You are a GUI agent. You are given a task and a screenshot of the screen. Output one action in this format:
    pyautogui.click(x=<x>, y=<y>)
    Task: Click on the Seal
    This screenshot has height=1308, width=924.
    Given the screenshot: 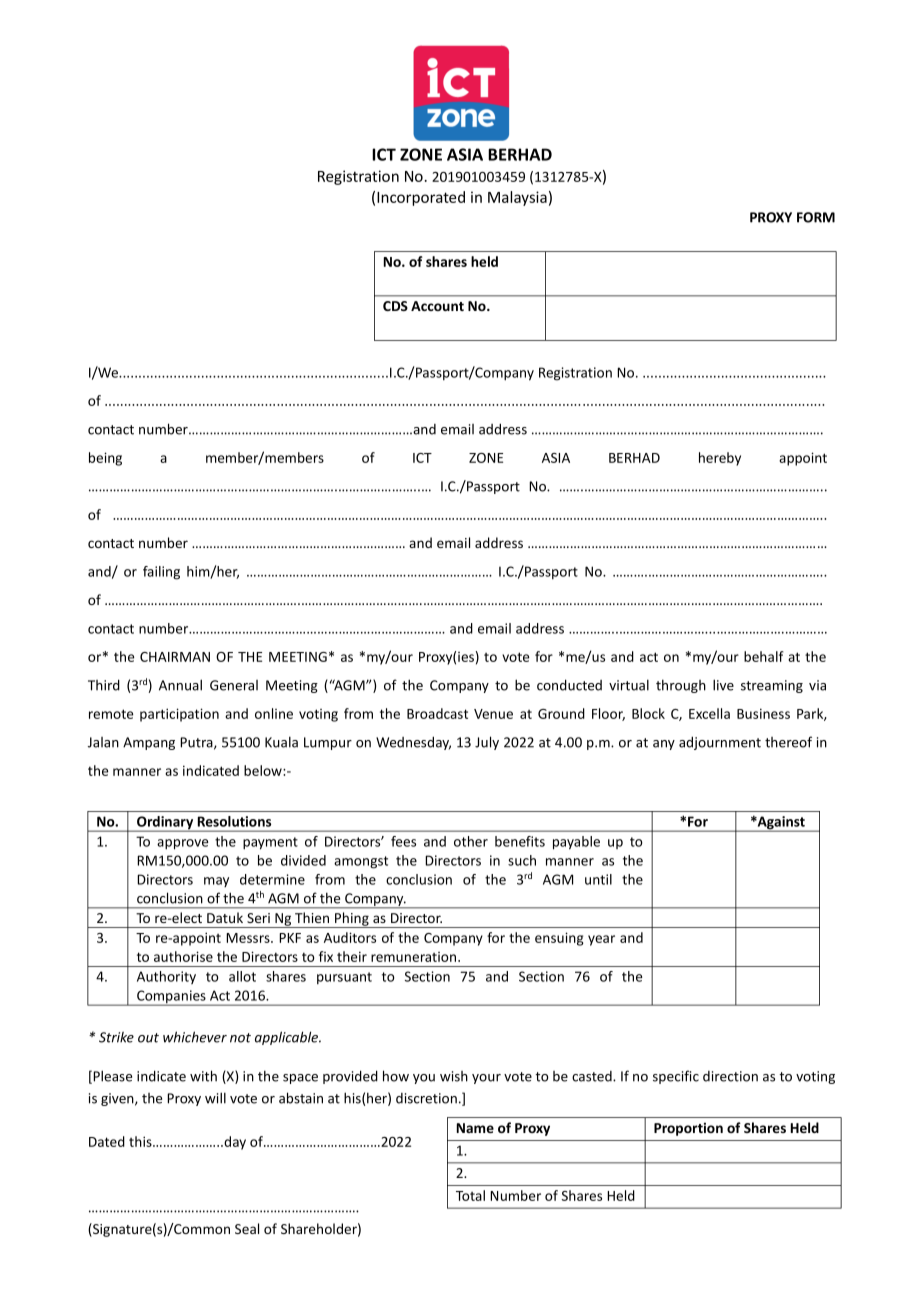 What is the action you would take?
    pyautogui.click(x=247, y=1228)
